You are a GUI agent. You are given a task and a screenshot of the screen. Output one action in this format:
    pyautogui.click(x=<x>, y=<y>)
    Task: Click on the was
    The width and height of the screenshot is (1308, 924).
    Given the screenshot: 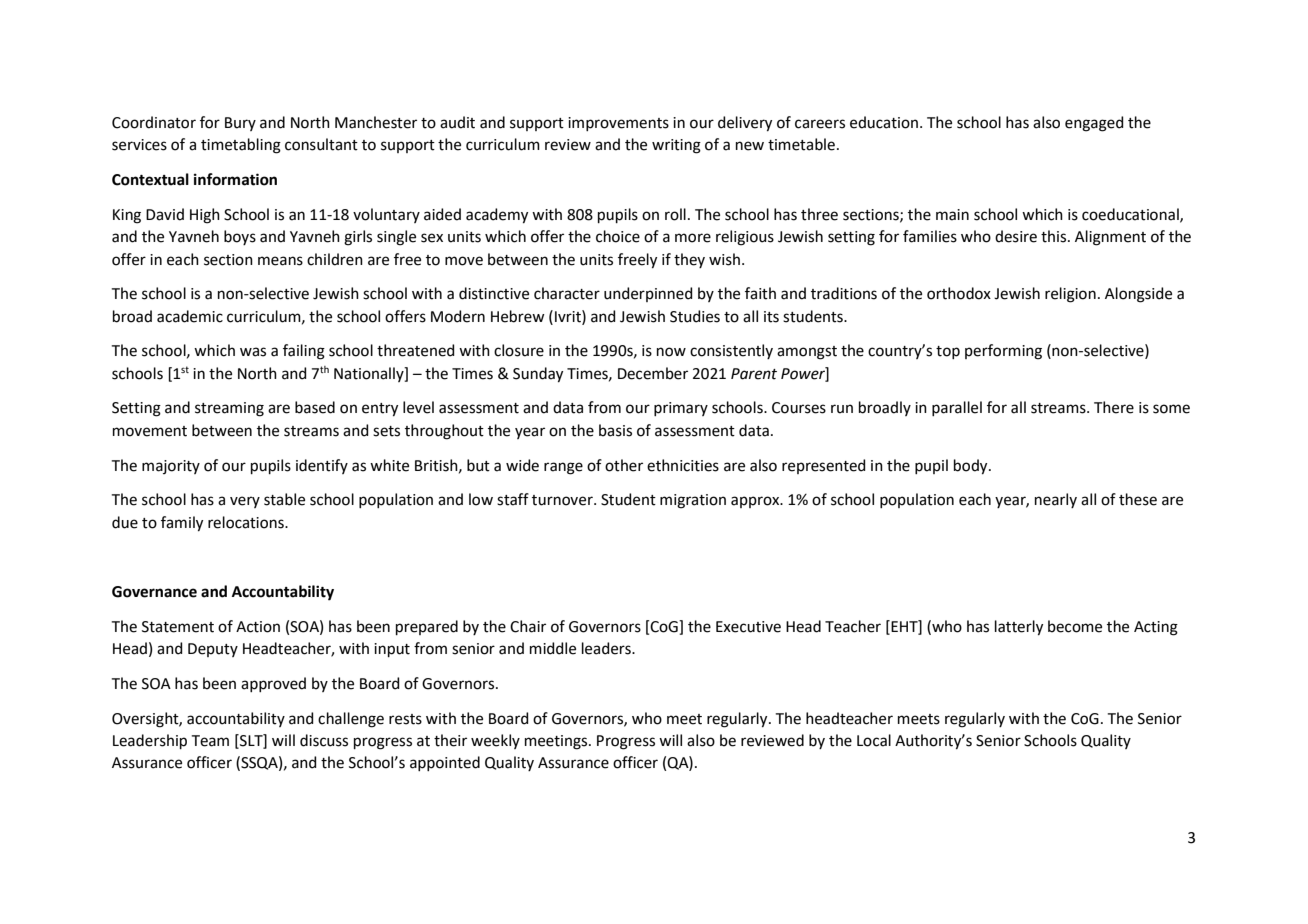 What is the action you would take?
    pyautogui.click(x=253, y=352)
